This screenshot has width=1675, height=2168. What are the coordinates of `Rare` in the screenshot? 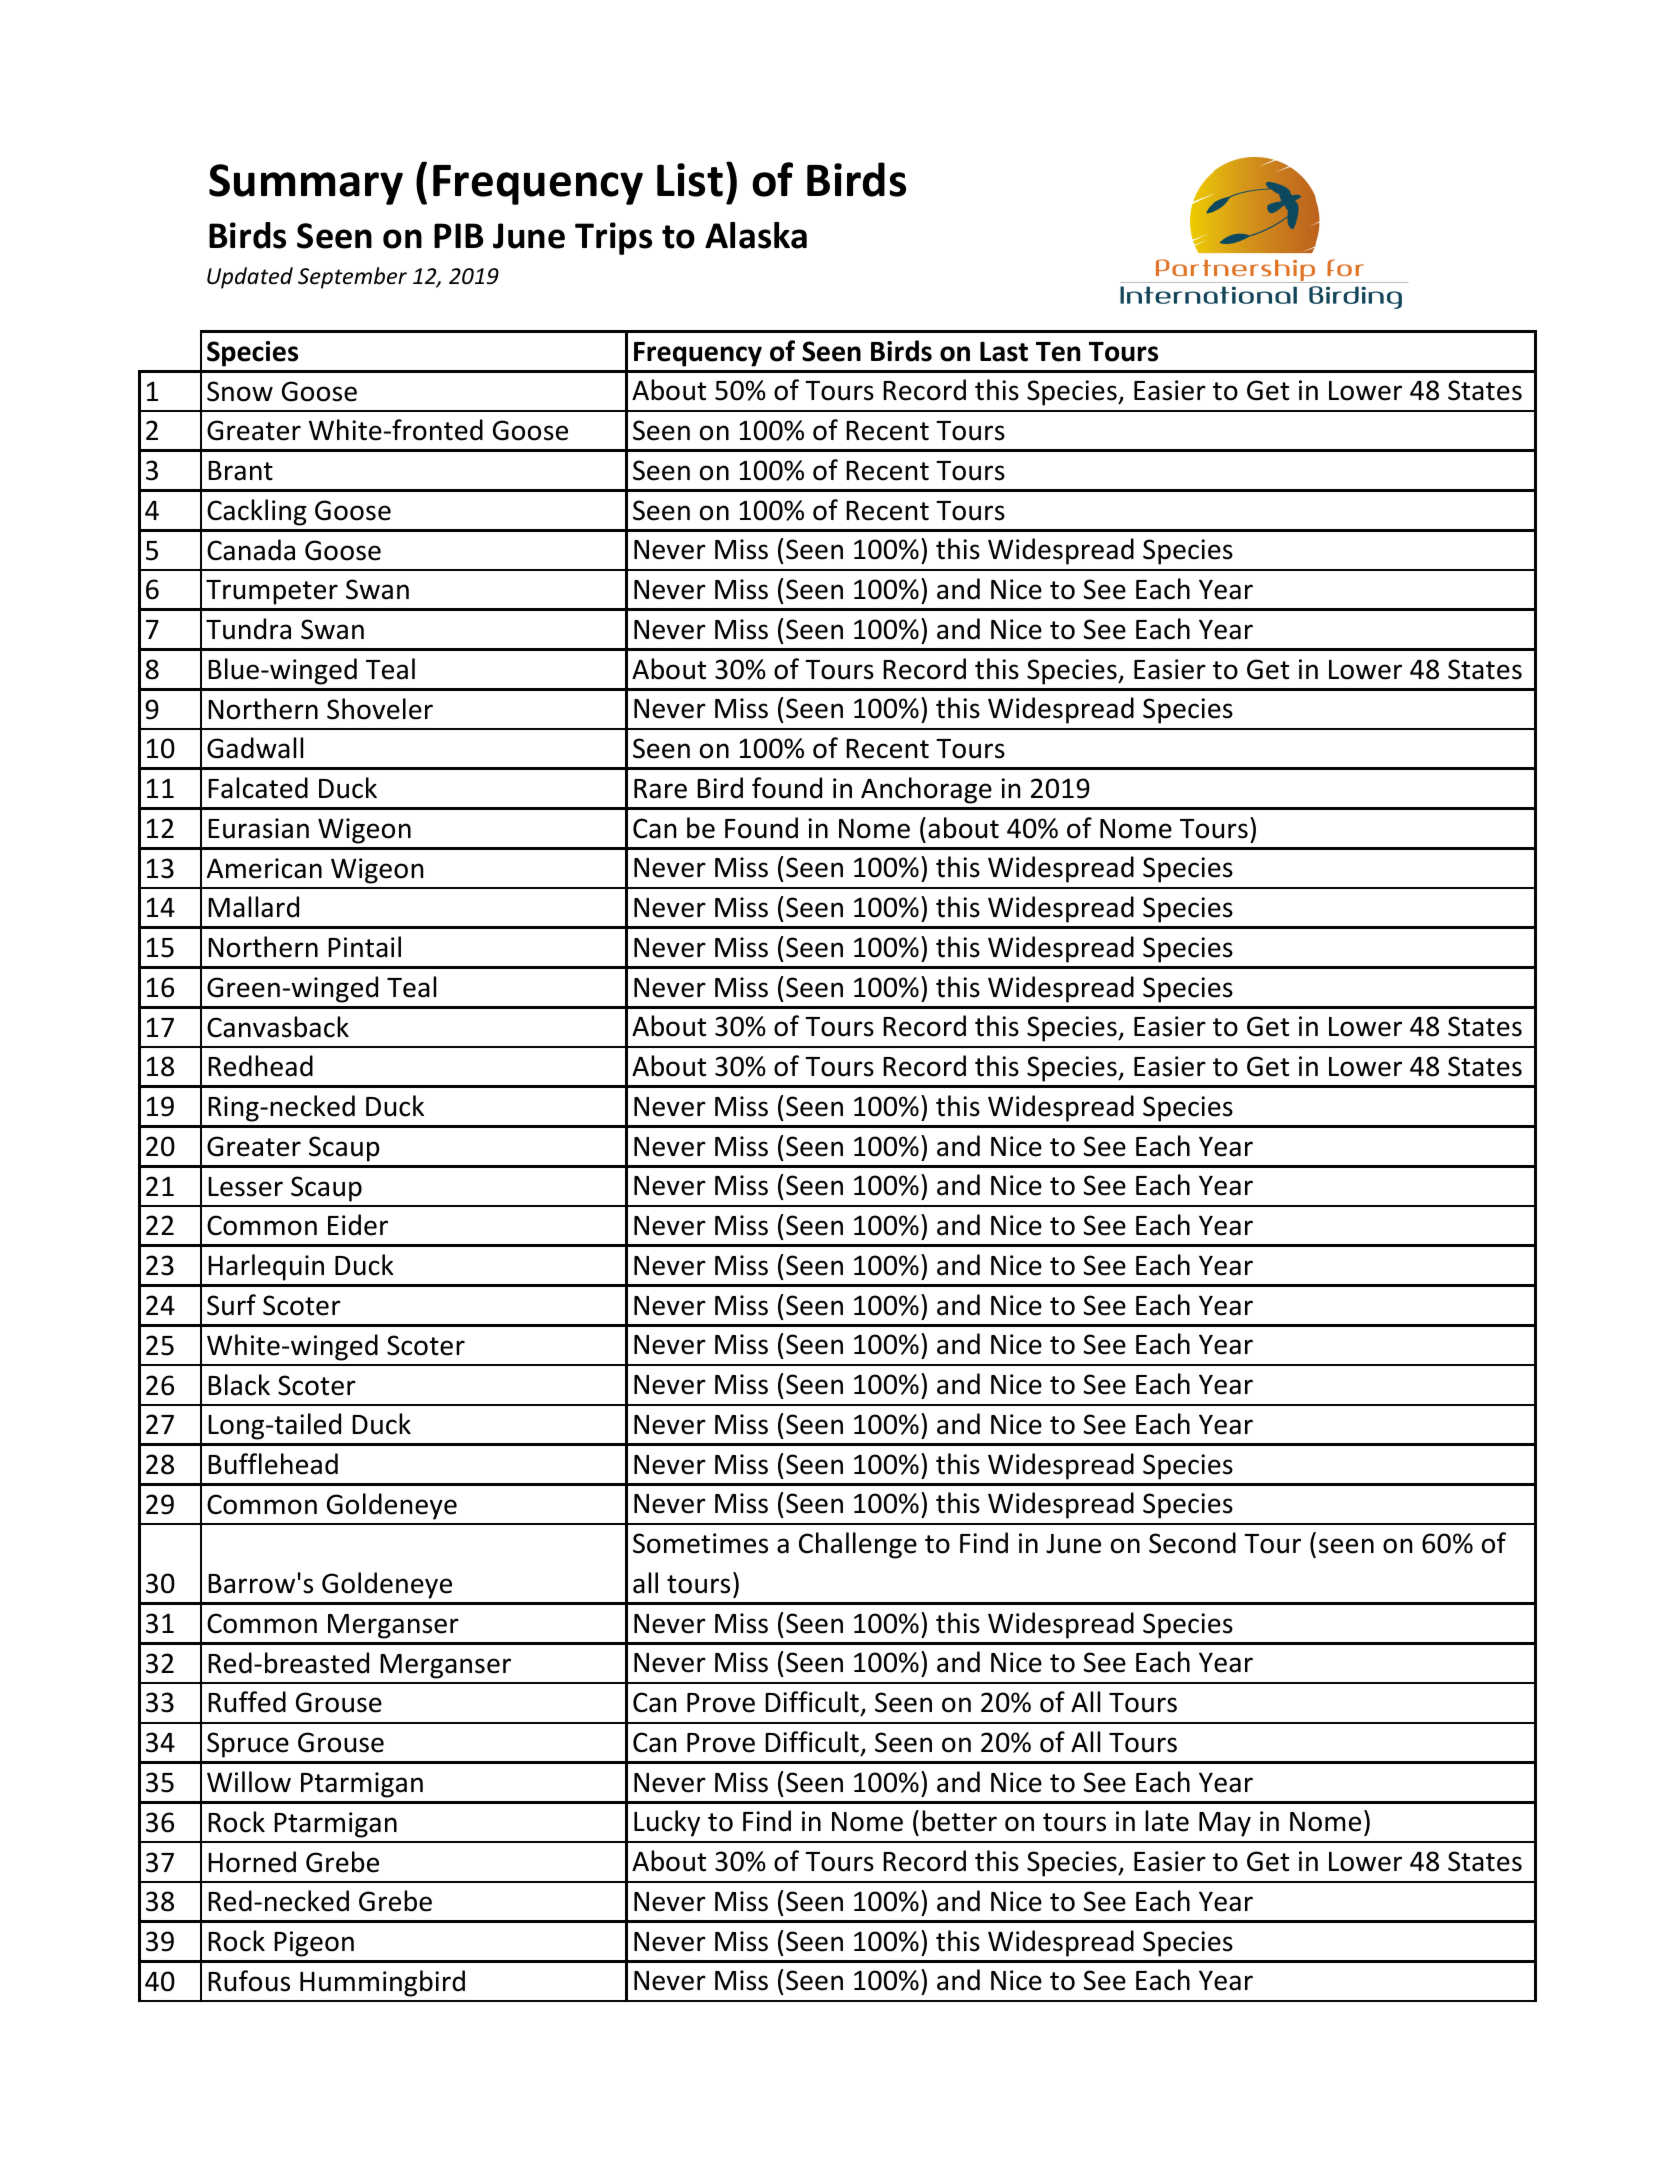 It's located at (660, 789).
